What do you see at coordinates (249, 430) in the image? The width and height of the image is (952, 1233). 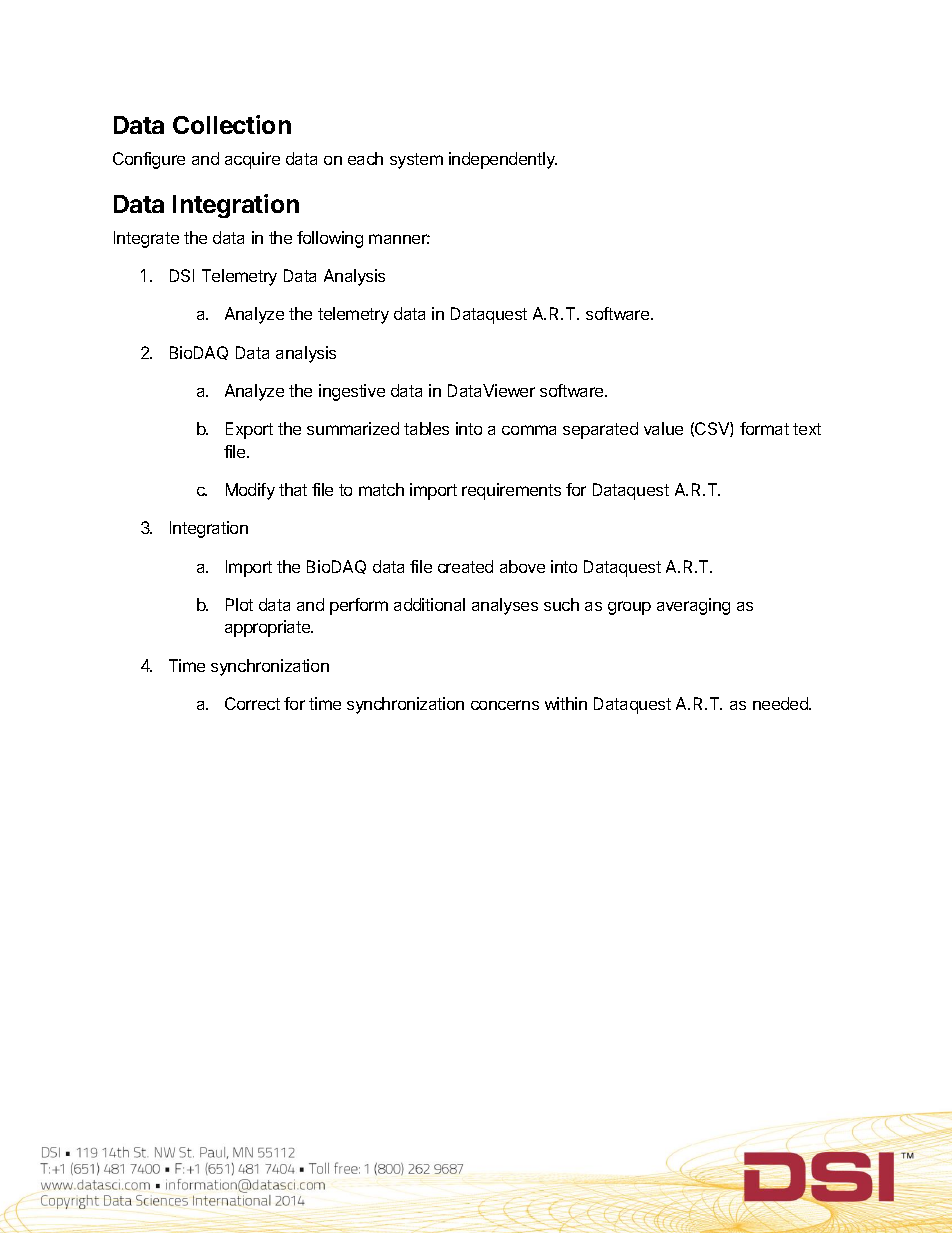 I see `Export` at bounding box center [249, 430].
